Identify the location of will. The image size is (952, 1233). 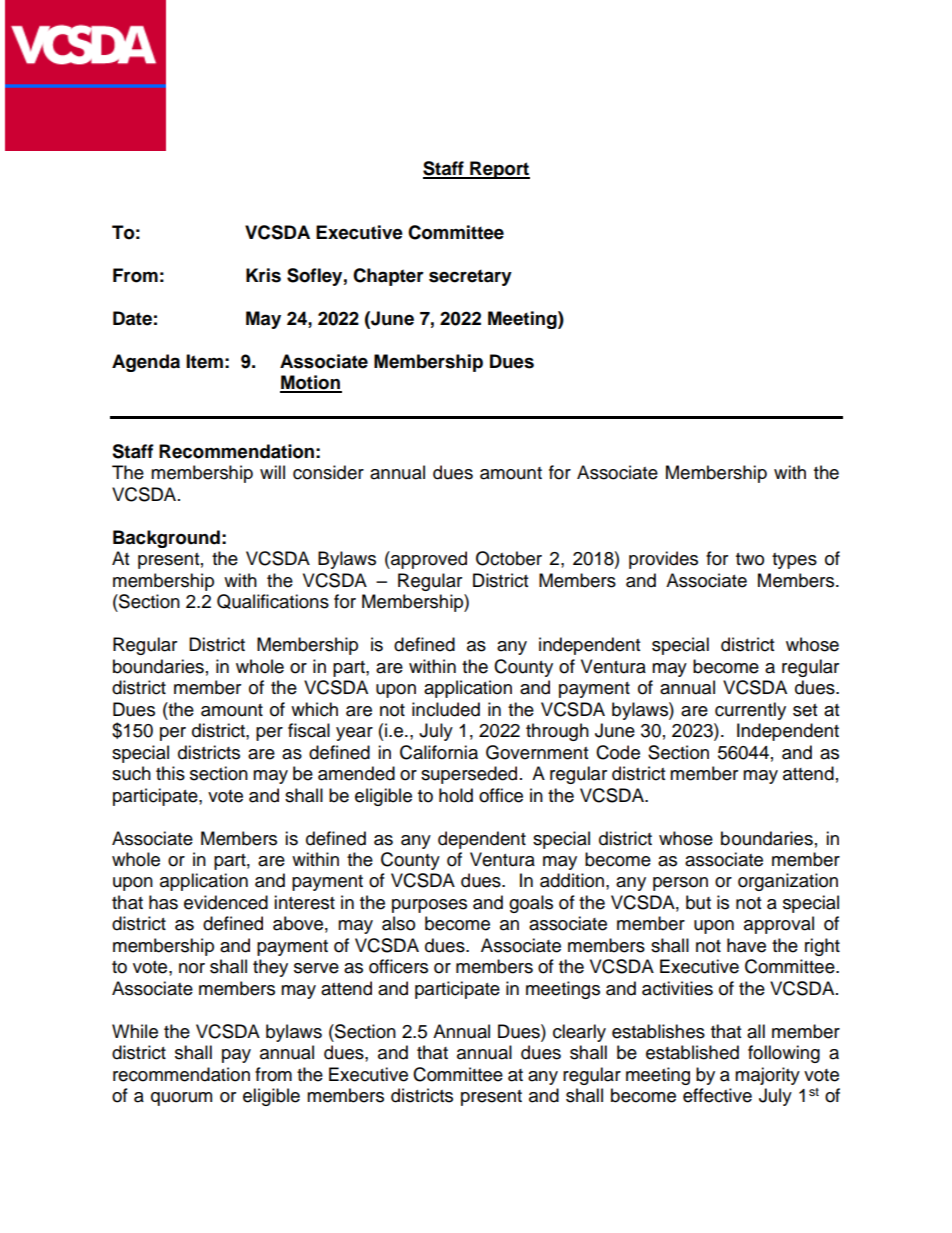
(272, 472).
